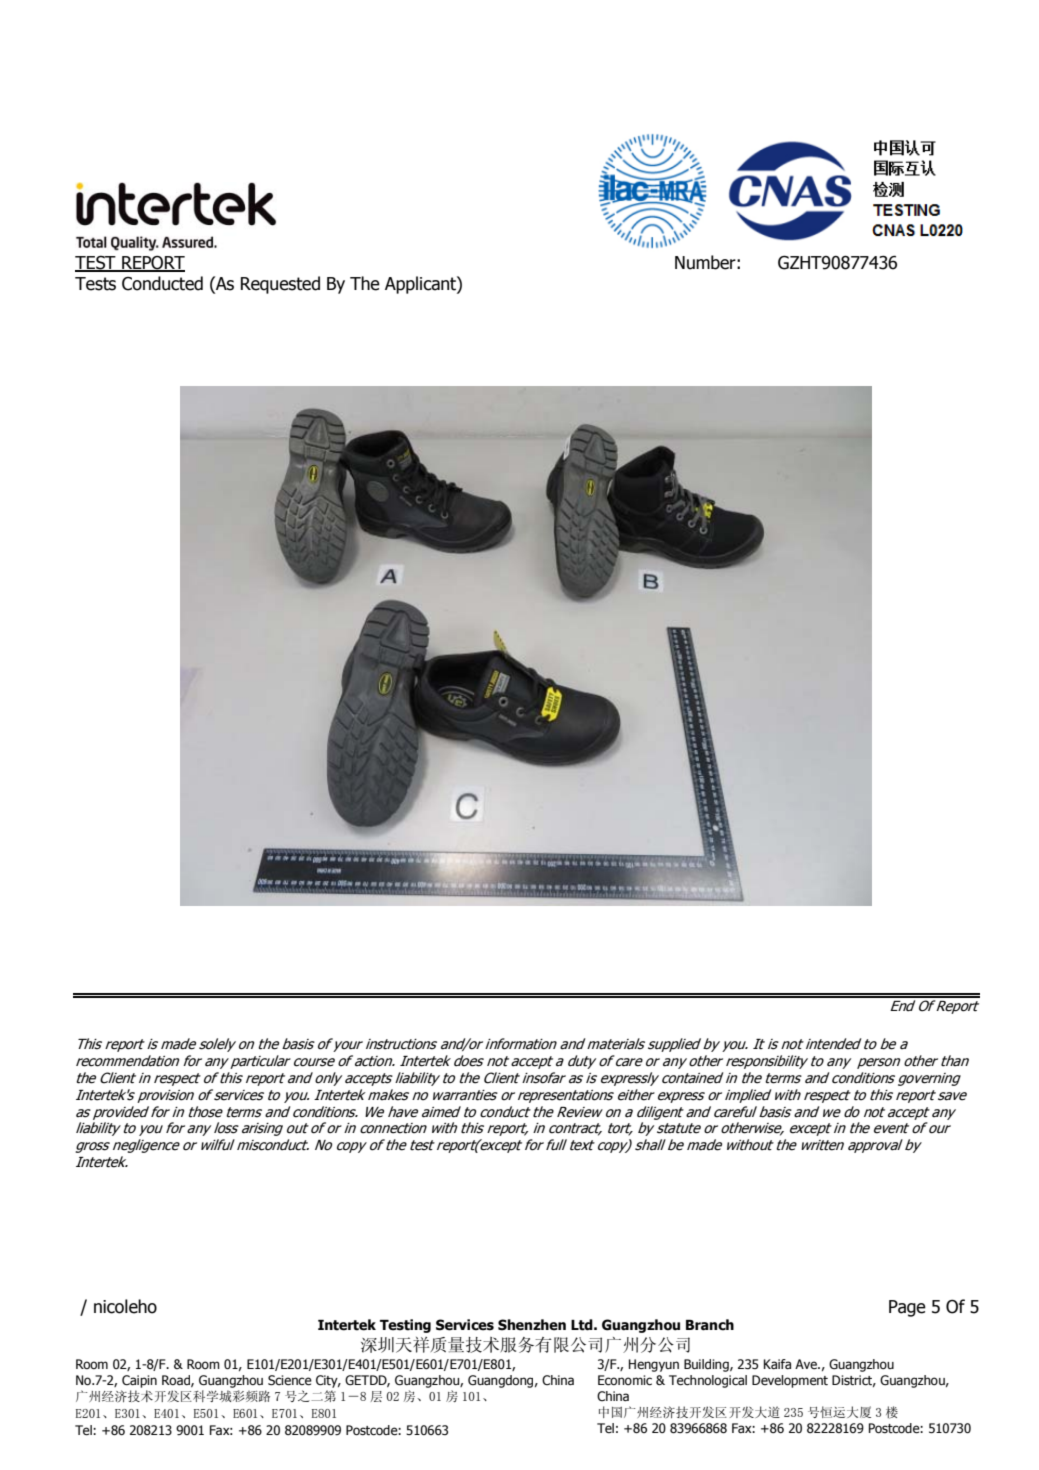  What do you see at coordinates (907, 1308) in the document?
I see `Page` at bounding box center [907, 1308].
